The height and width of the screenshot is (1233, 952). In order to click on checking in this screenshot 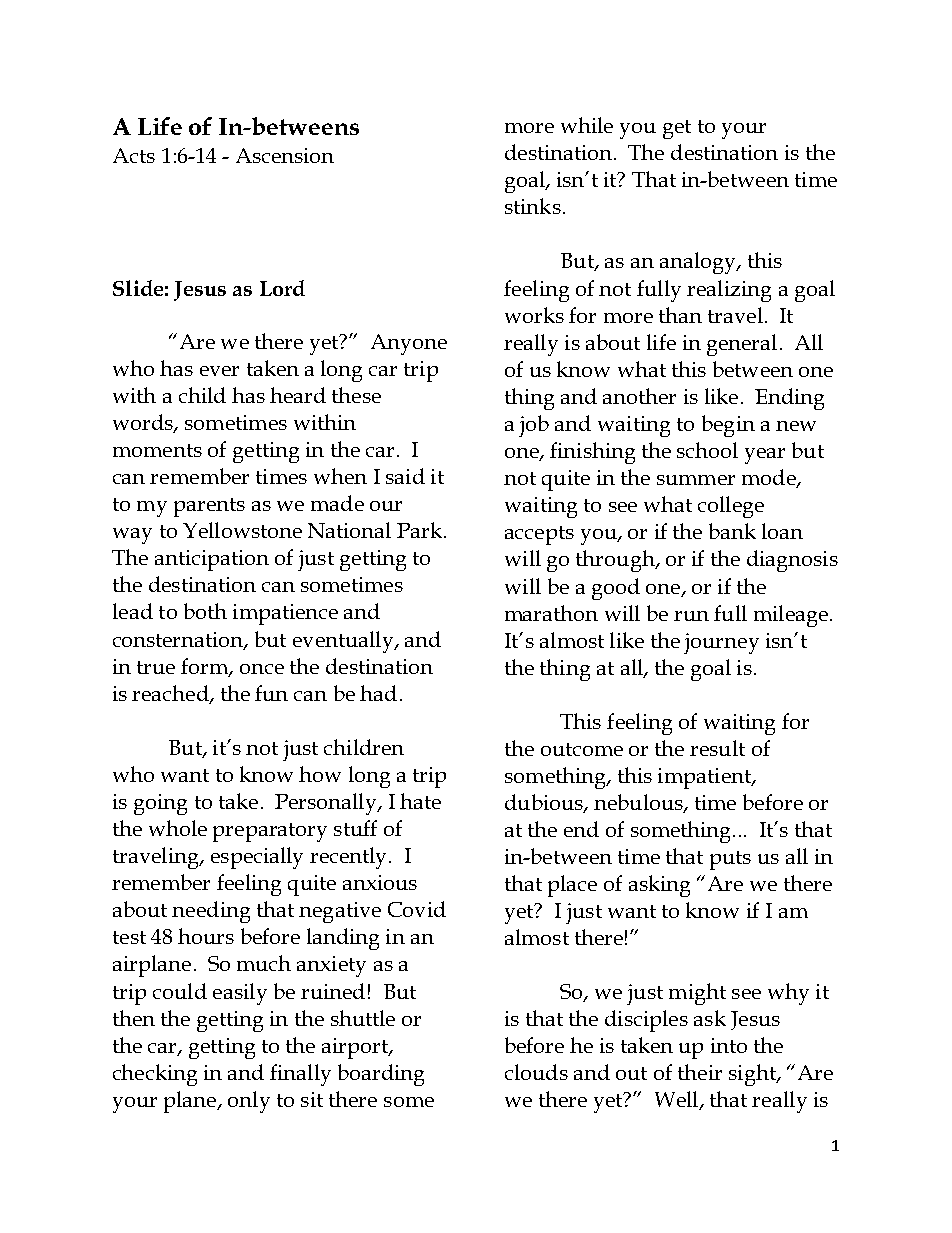, I will do `click(155, 1075)`.
